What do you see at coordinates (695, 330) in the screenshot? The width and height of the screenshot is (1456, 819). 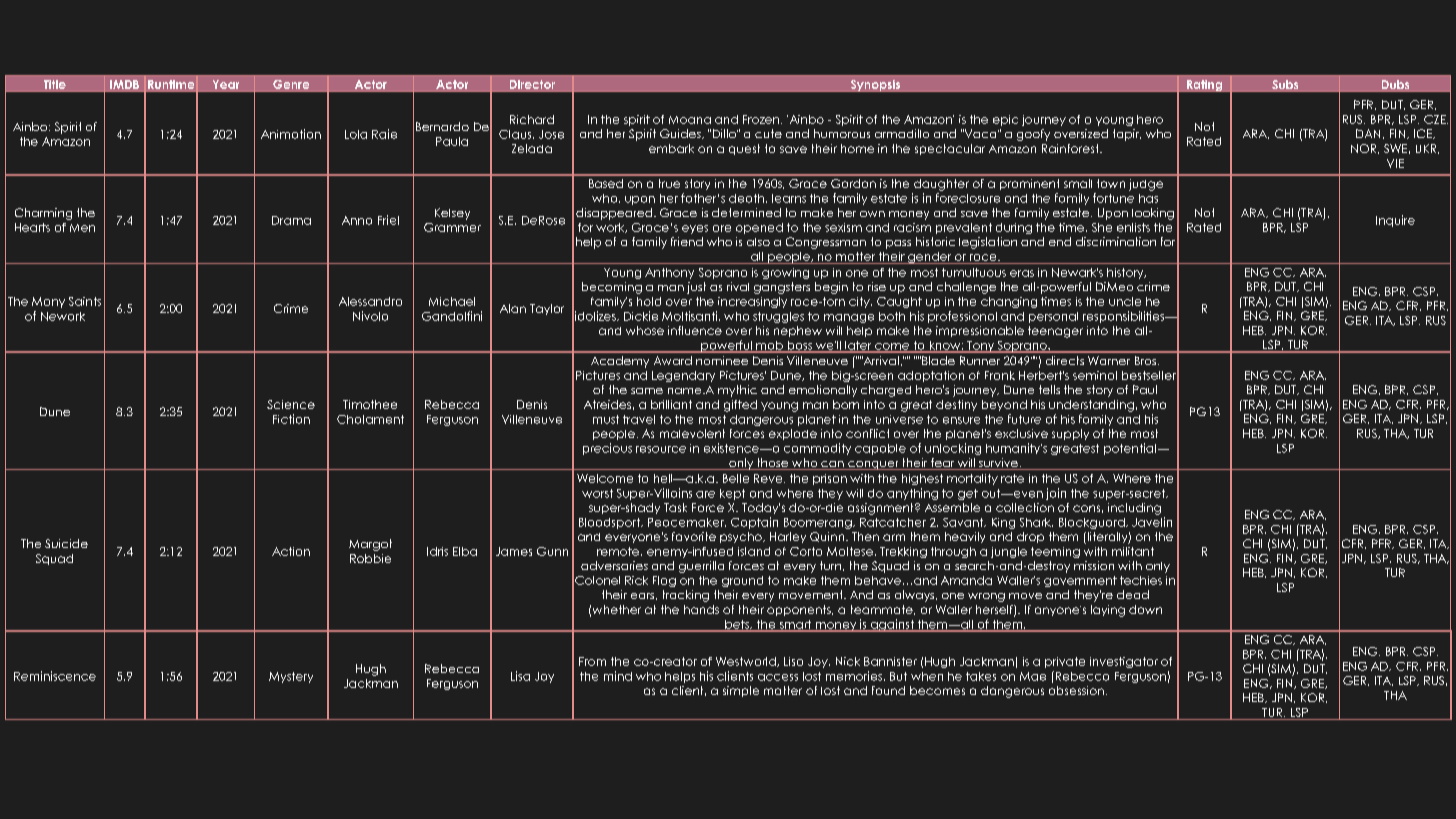 I see `influence` at bounding box center [695, 330].
